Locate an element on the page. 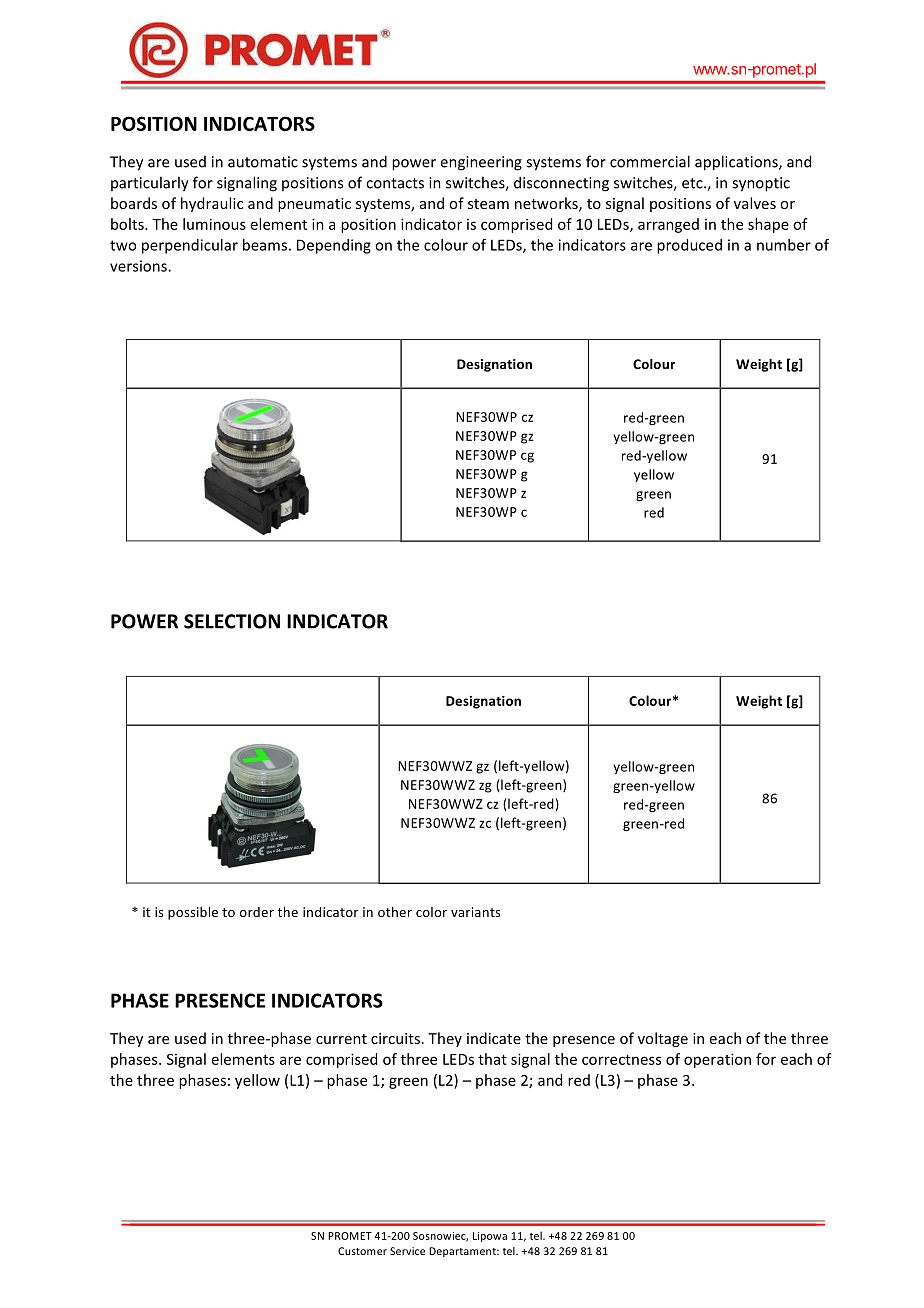 This image has height=1308, width=924. produced is located at coordinates (689, 246).
